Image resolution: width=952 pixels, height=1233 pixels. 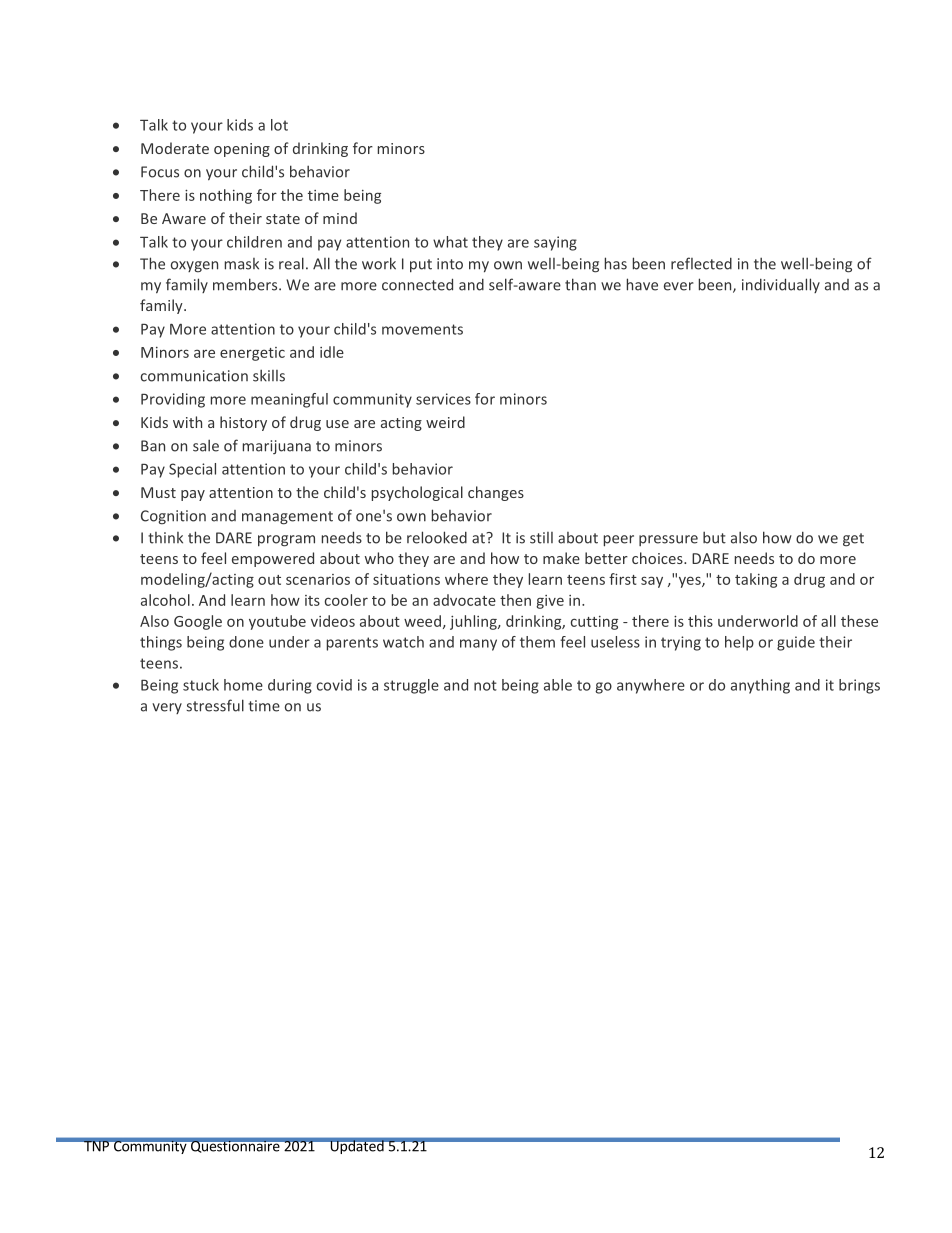 What do you see at coordinates (273, 559) in the document?
I see `empowered` at bounding box center [273, 559].
